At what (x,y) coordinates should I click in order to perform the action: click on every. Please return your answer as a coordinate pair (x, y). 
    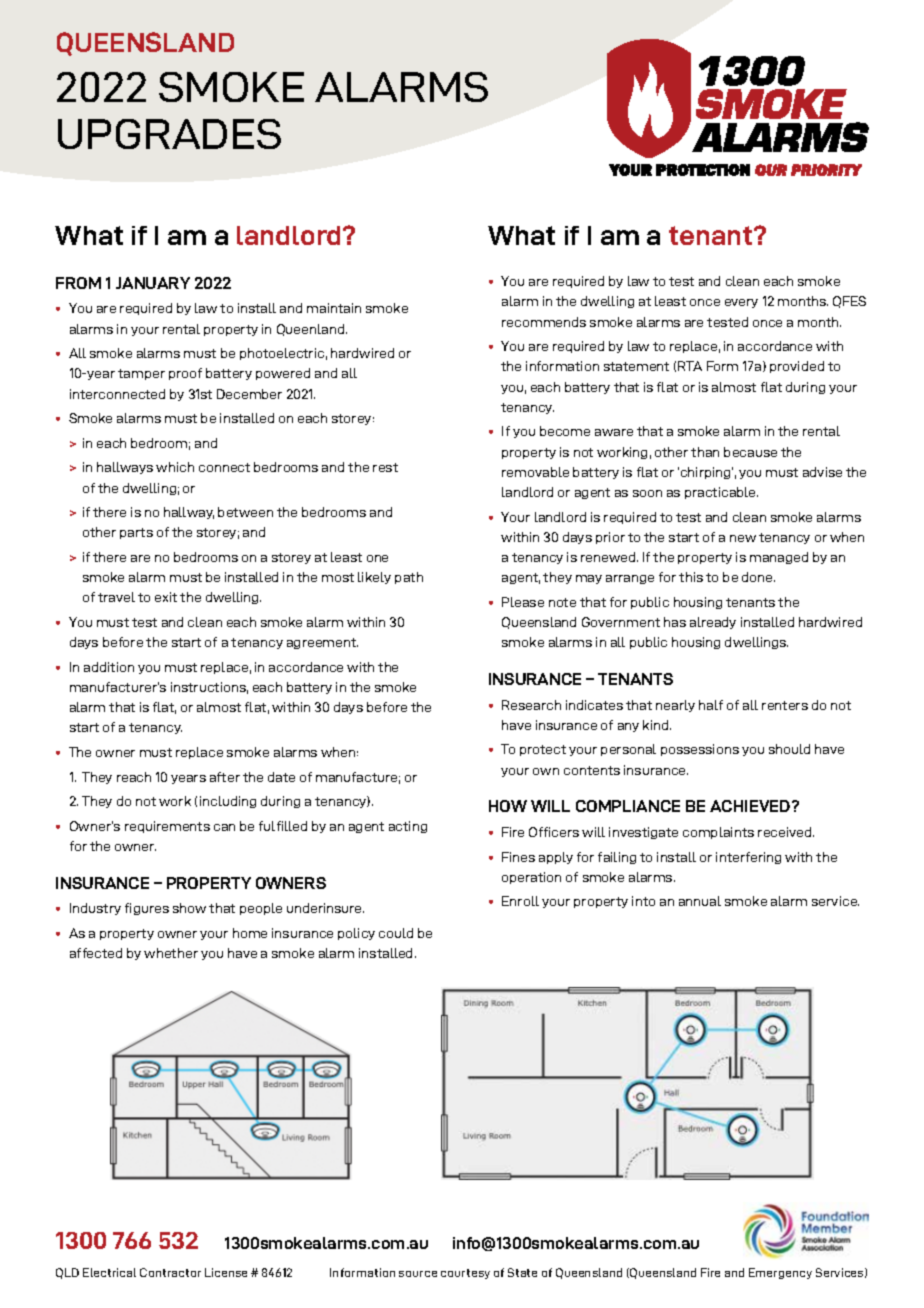
    Looking at the image, I should click on (741, 303).
